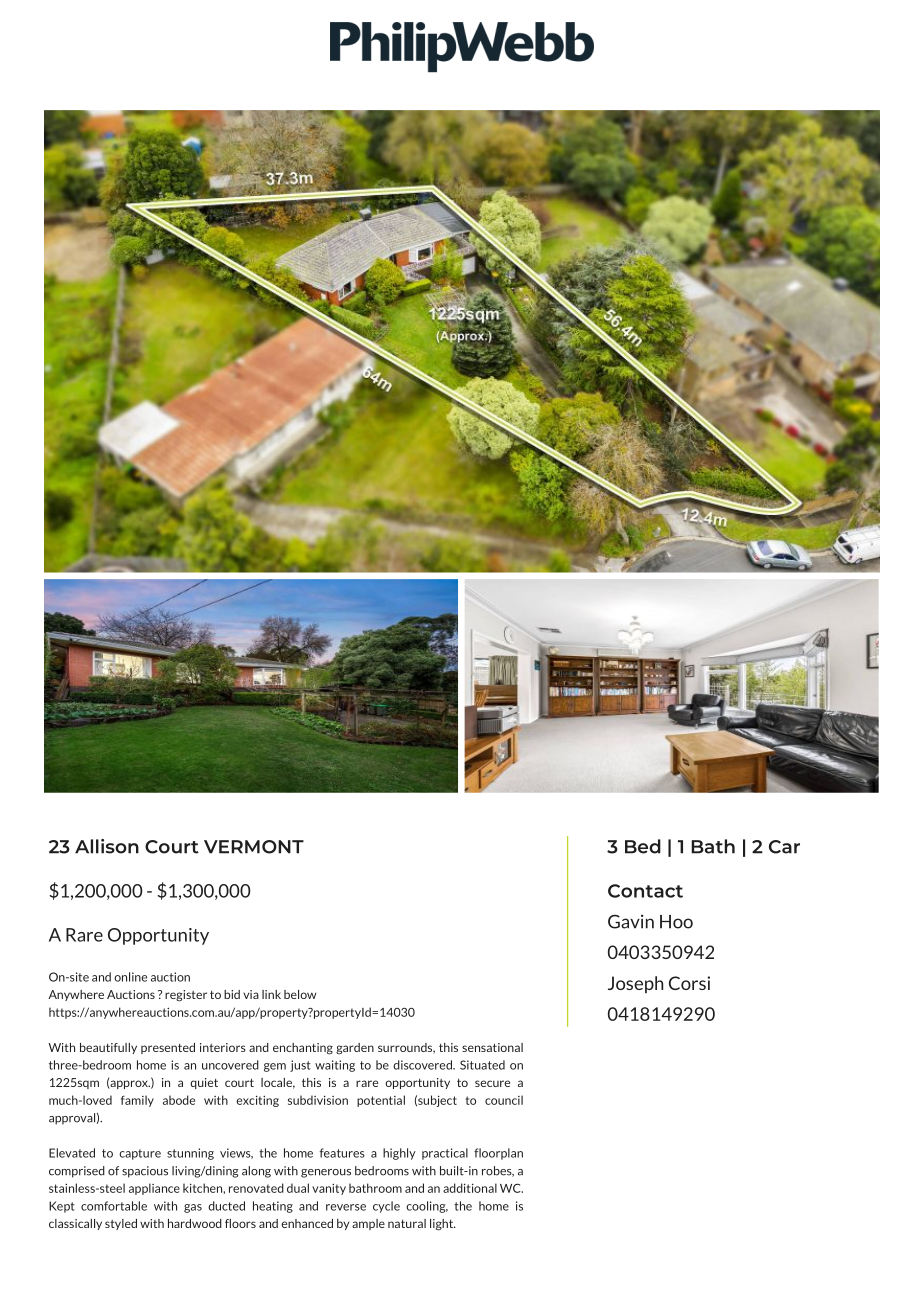  What do you see at coordinates (689, 983) in the screenshot?
I see `Corsi` at bounding box center [689, 983].
